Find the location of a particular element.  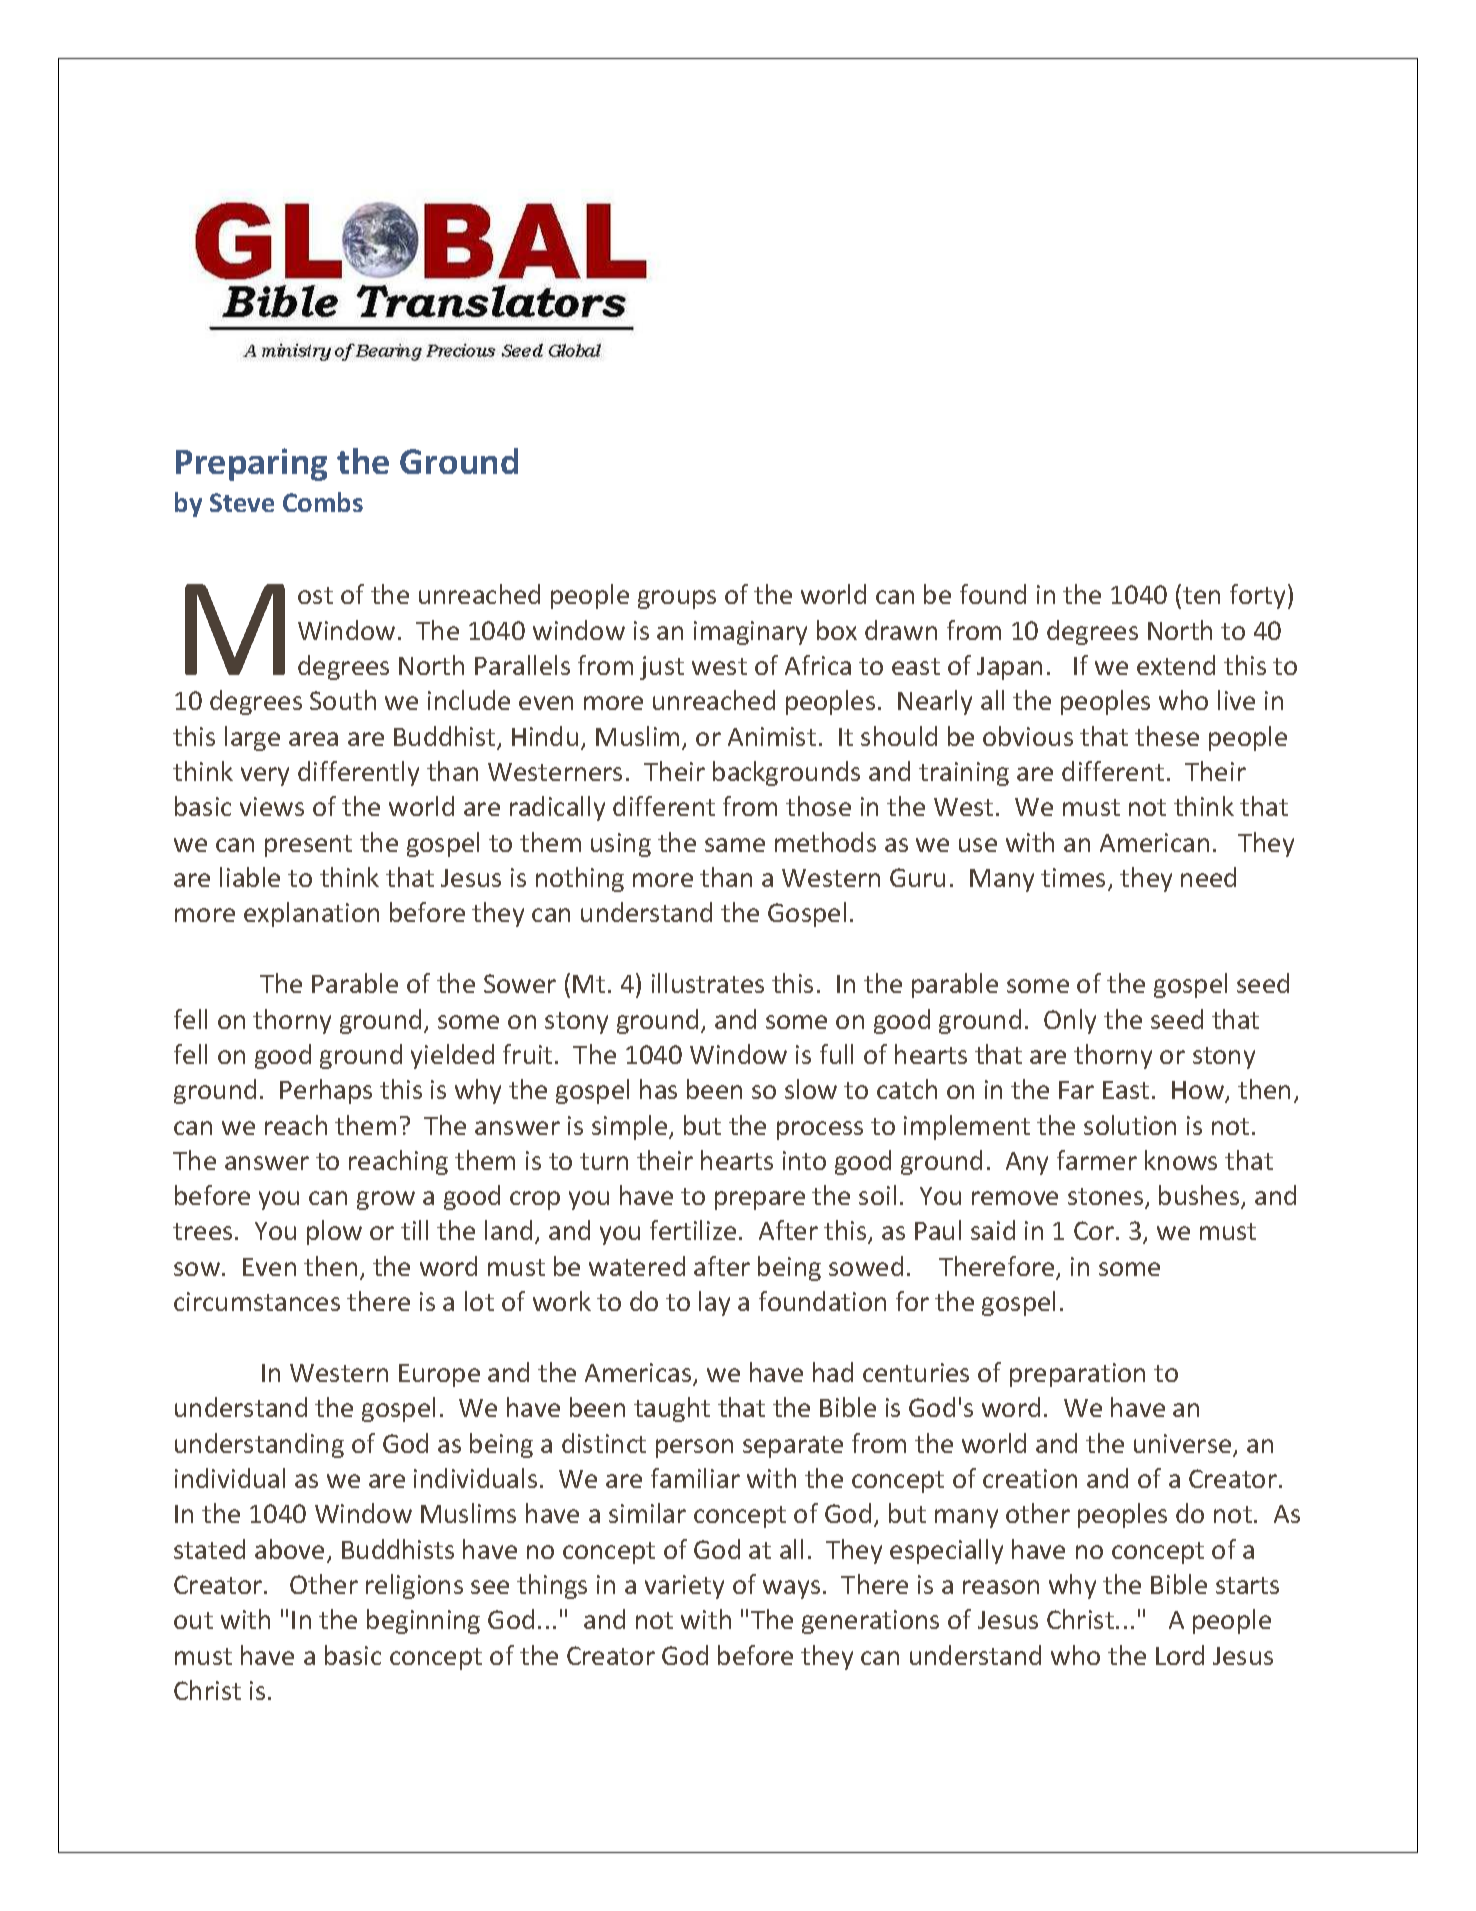

has is located at coordinates (658, 1089).
